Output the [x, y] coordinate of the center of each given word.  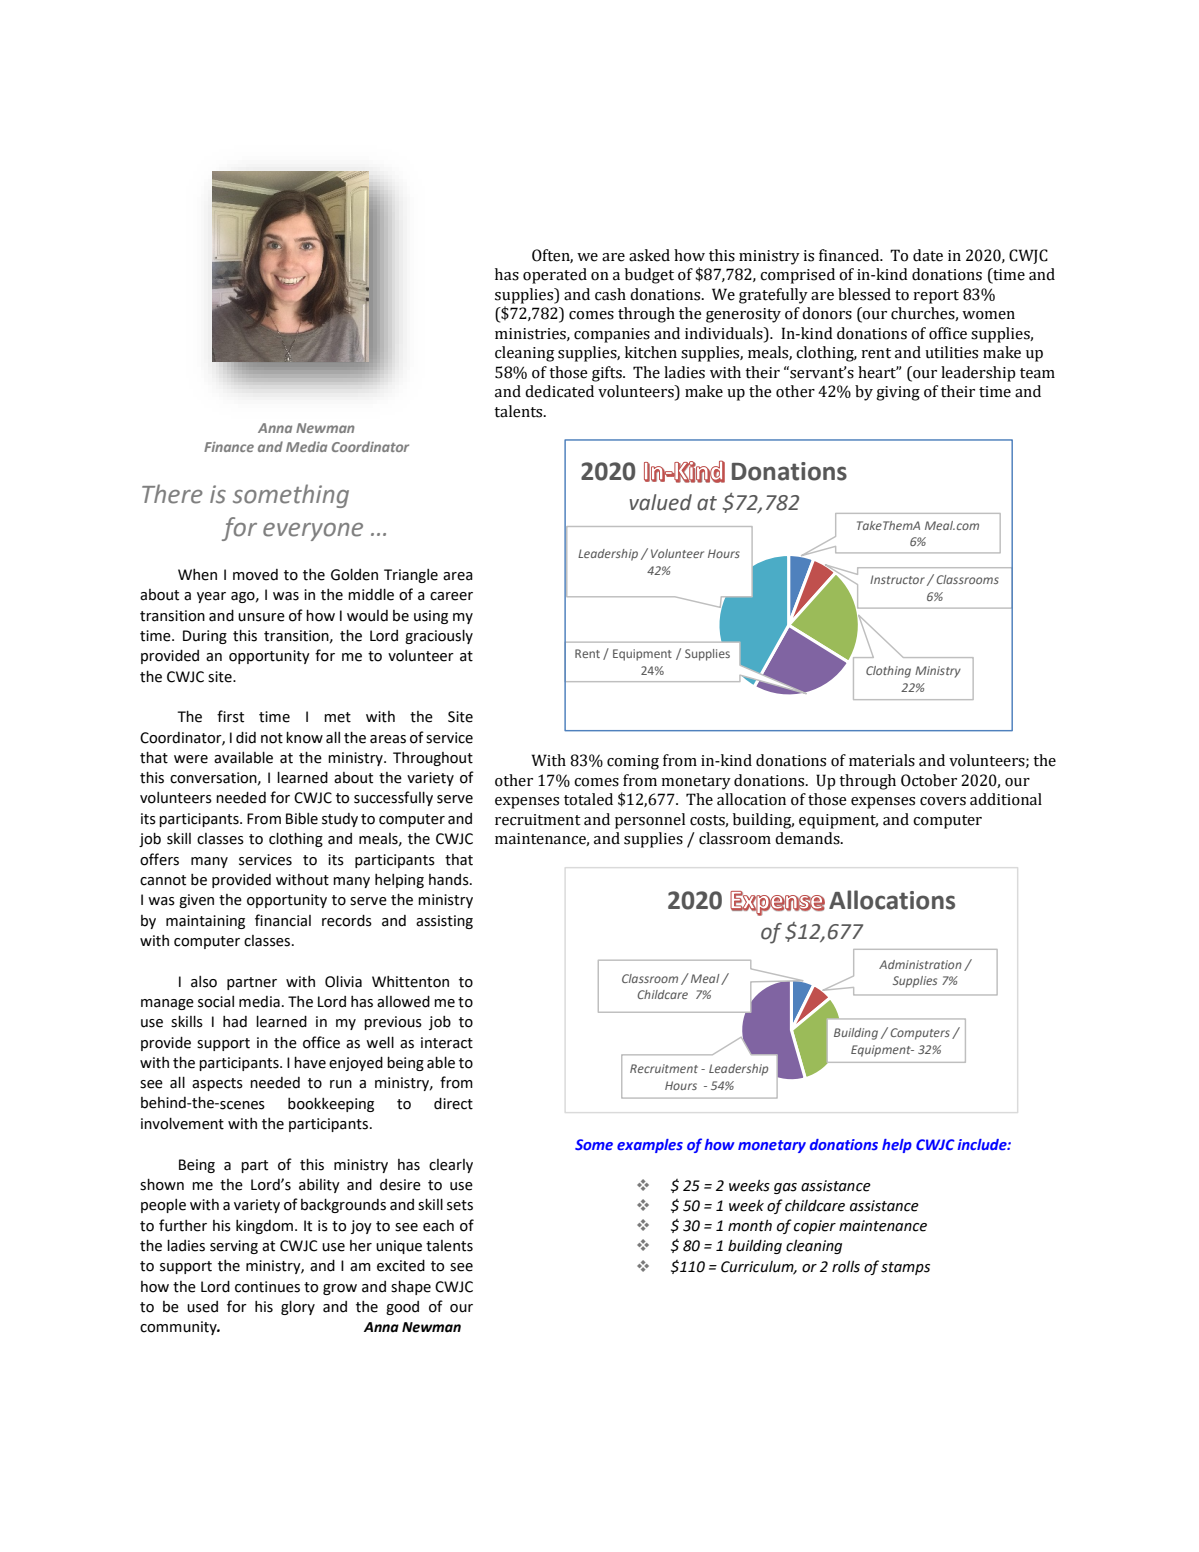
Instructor [897, 579]
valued [661, 502]
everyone [313, 532]
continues [267, 1287]
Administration [920, 964]
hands [450, 880]
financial [283, 920]
